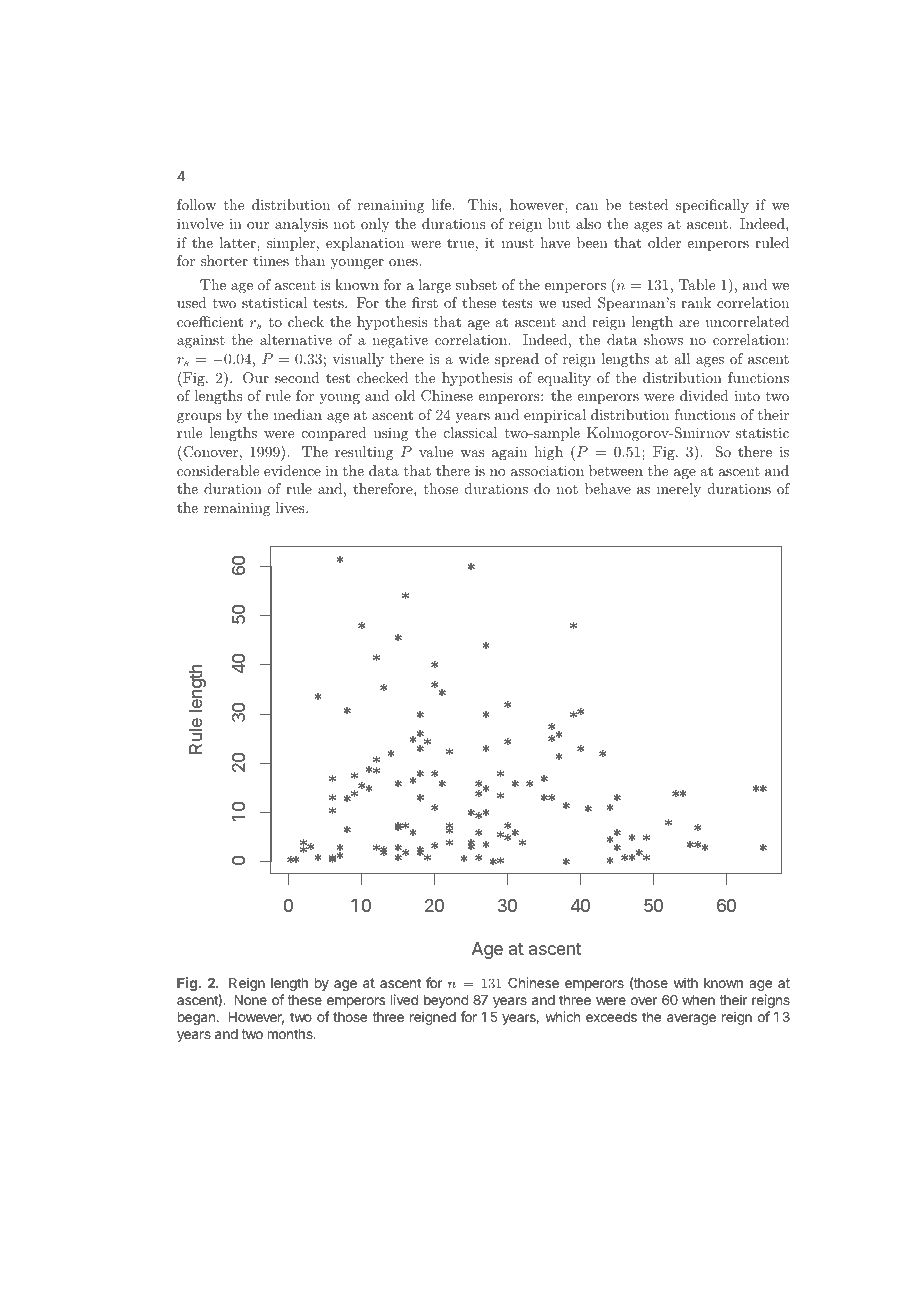  Describe the element at coordinates (691, 1019) in the image. I see `average` at that location.
